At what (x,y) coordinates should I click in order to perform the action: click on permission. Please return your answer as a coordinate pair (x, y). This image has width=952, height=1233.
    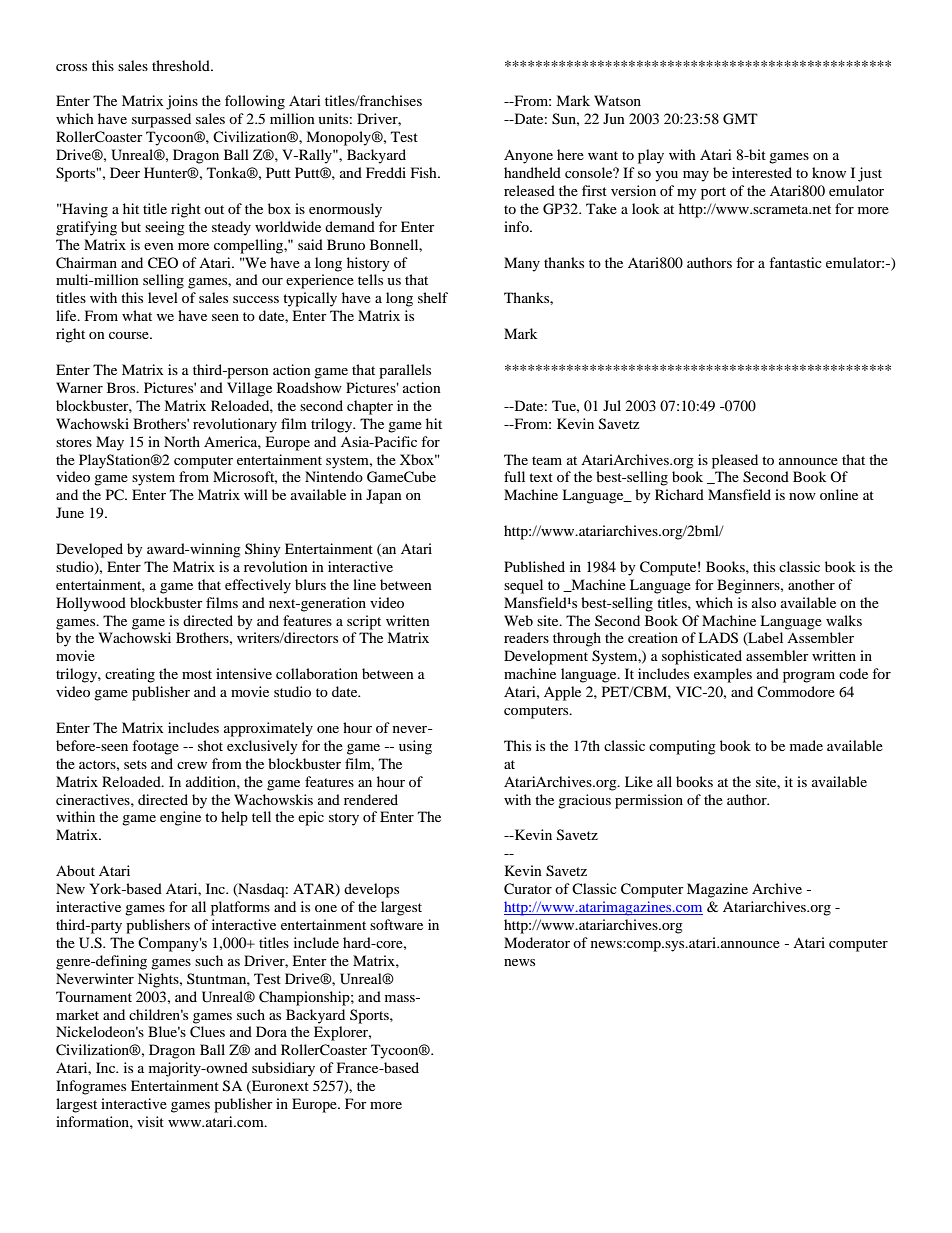
    Looking at the image, I should click on (649, 801).
